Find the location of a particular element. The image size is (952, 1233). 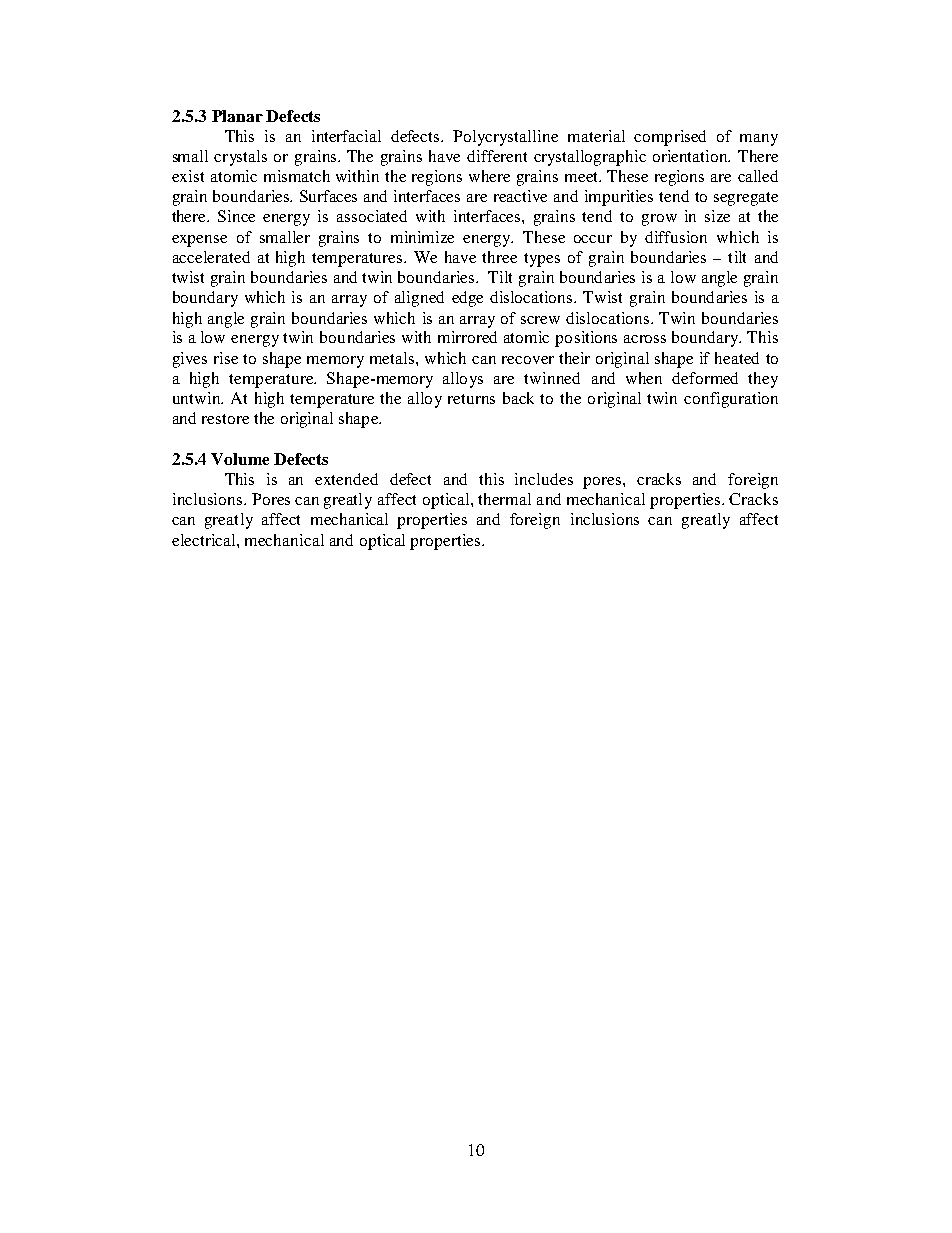

includes is located at coordinates (544, 479).
